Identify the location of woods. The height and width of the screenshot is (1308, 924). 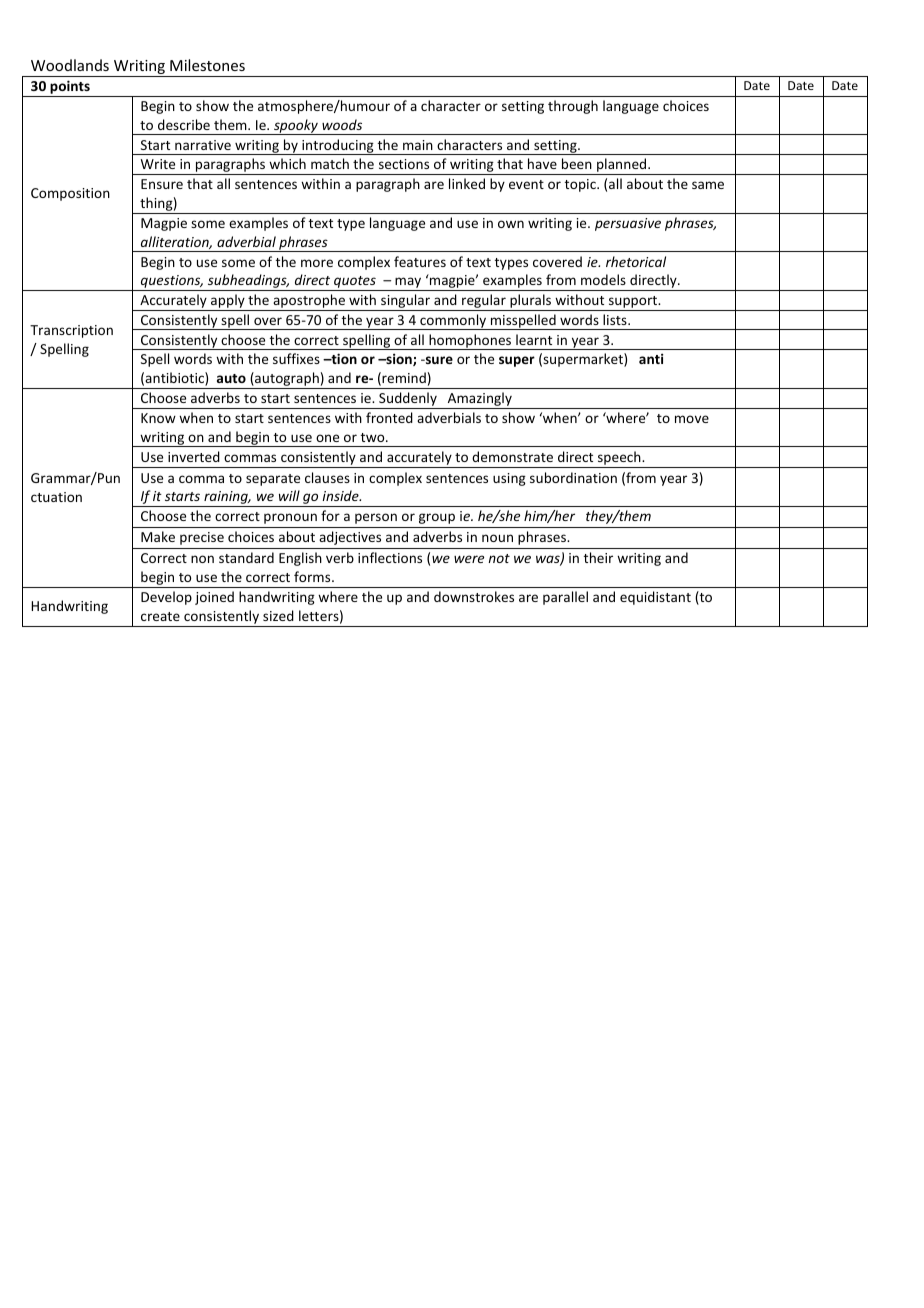
(342, 124).
